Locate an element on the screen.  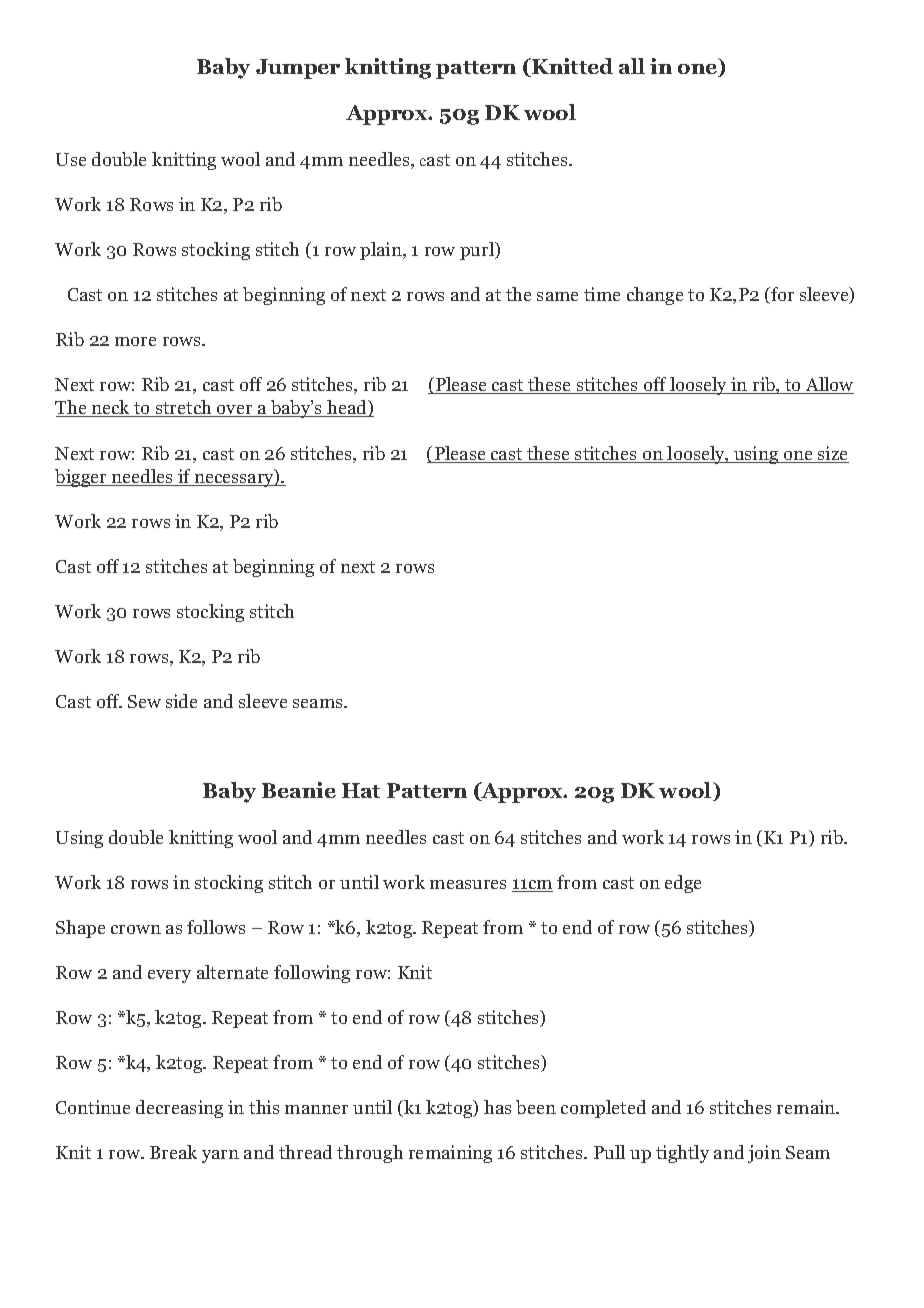
Sew is located at coordinates (144, 701).
